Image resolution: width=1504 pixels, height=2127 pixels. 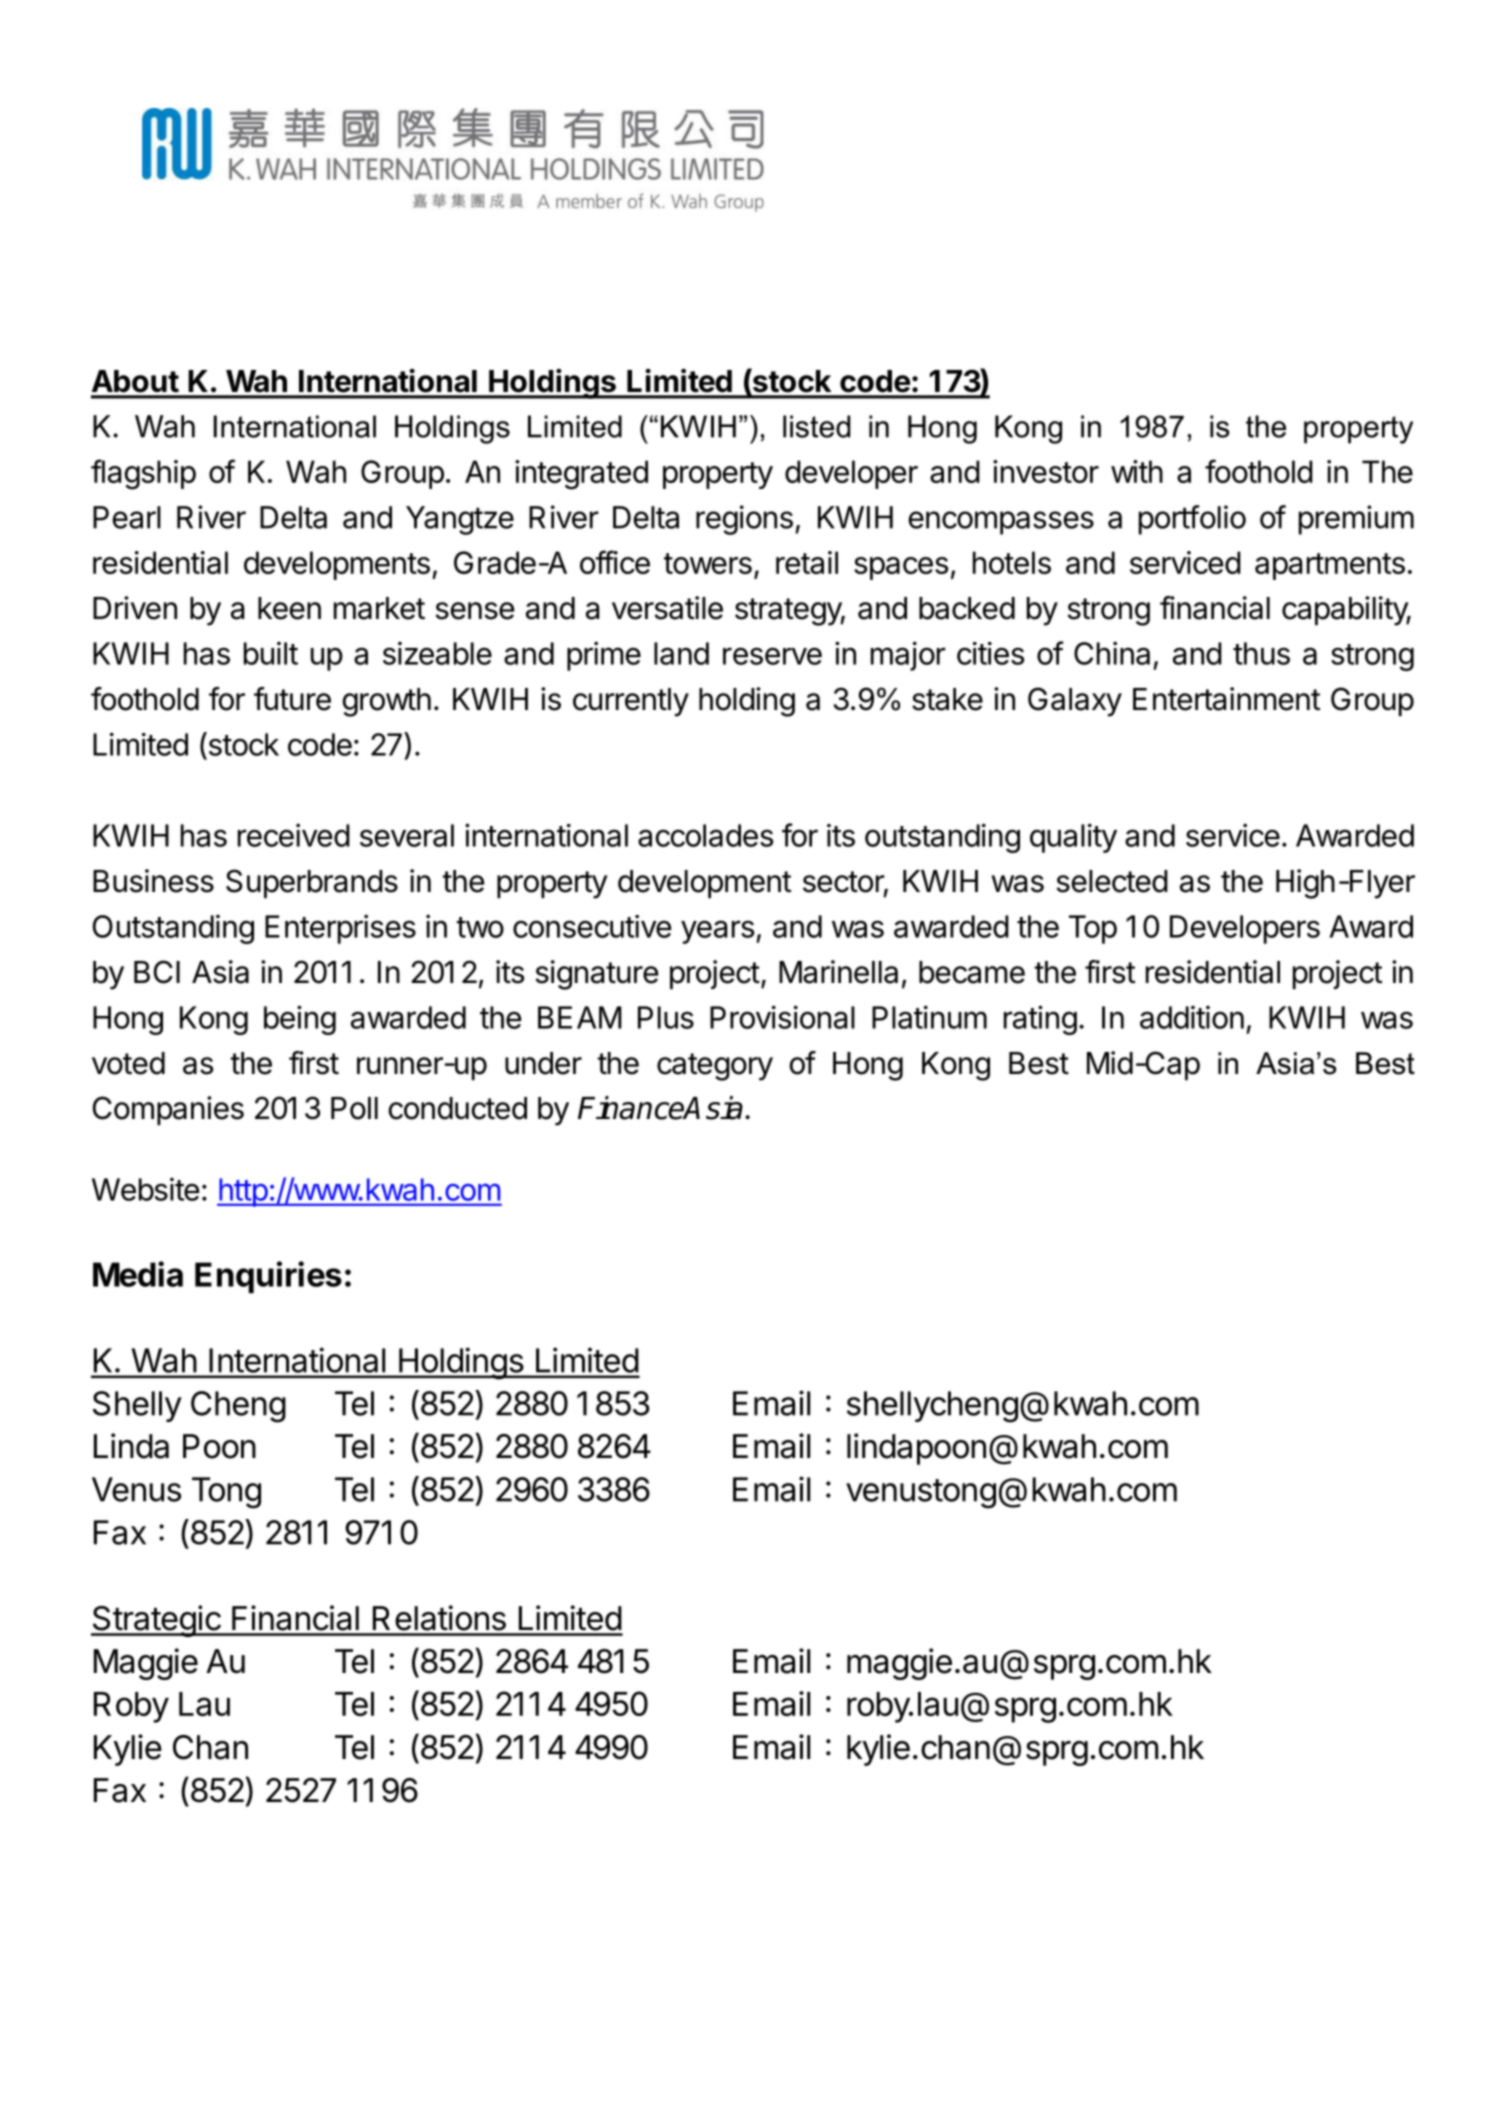 What do you see at coordinates (816, 426) in the screenshot?
I see `listed` at bounding box center [816, 426].
